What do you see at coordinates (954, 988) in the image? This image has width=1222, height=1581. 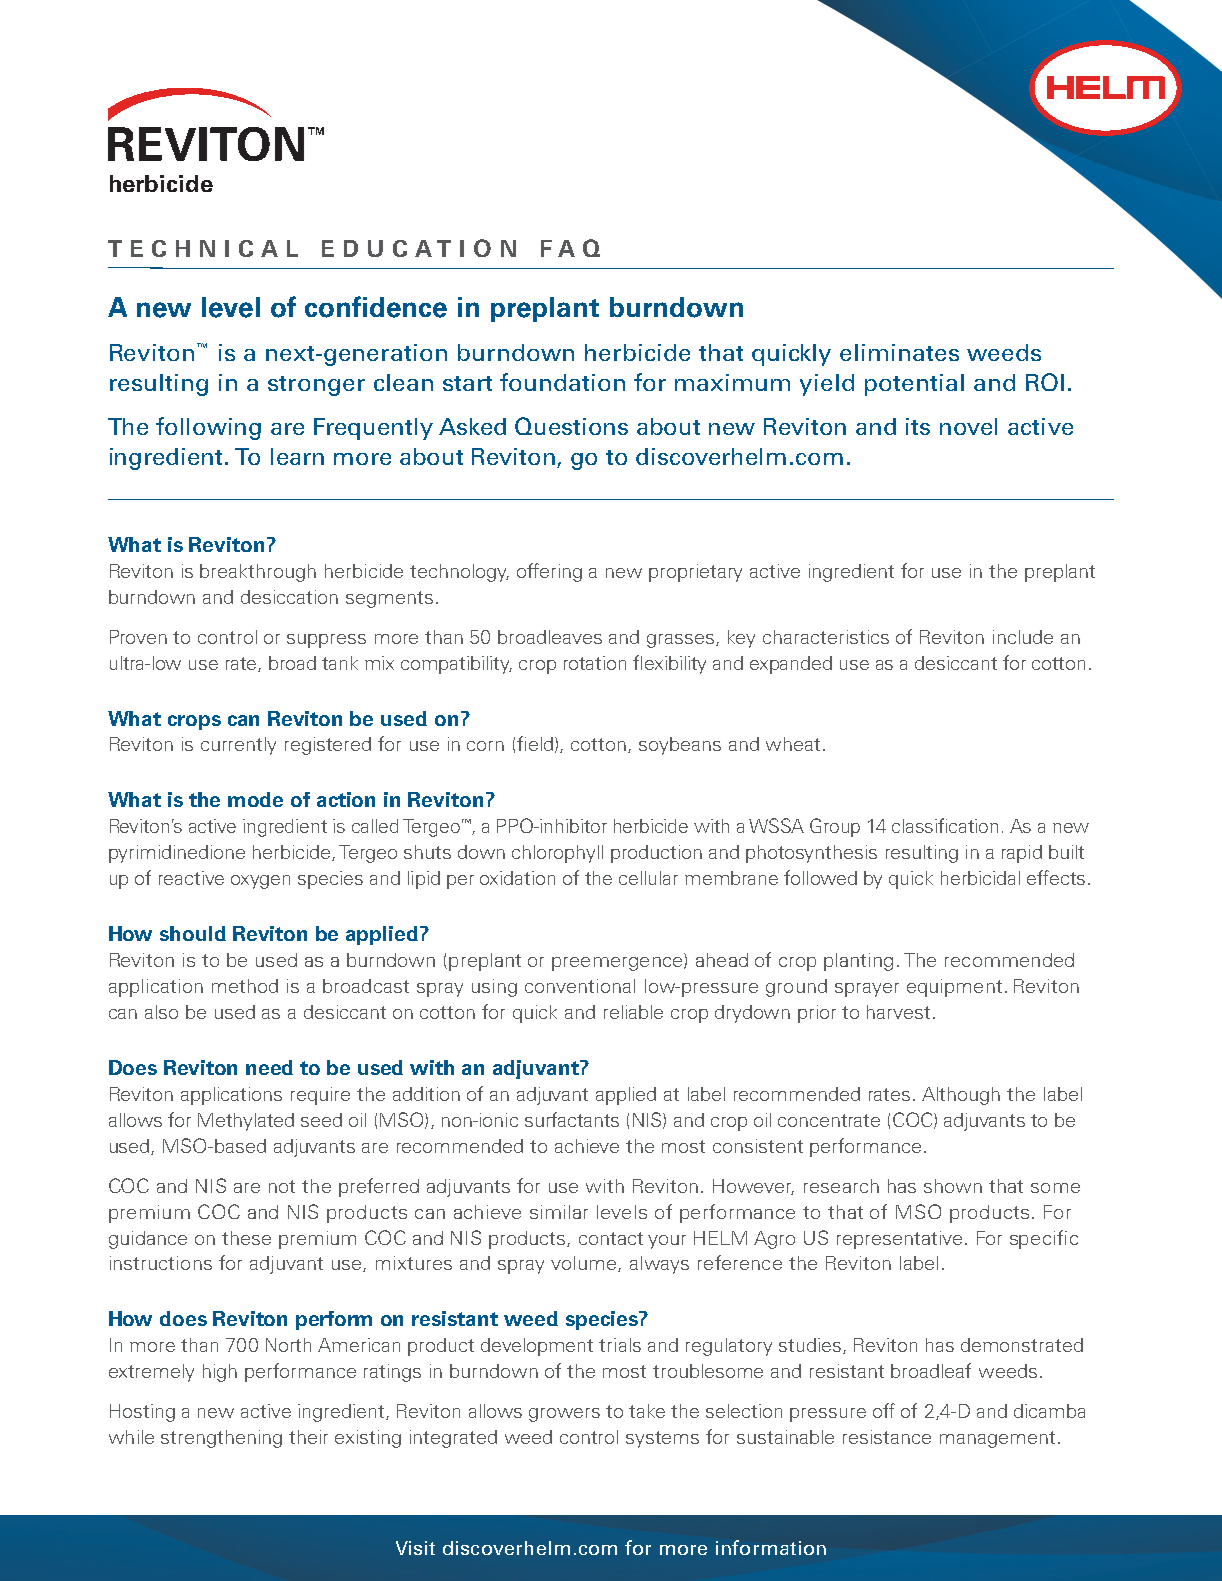 I see `equipment` at bounding box center [954, 988].
